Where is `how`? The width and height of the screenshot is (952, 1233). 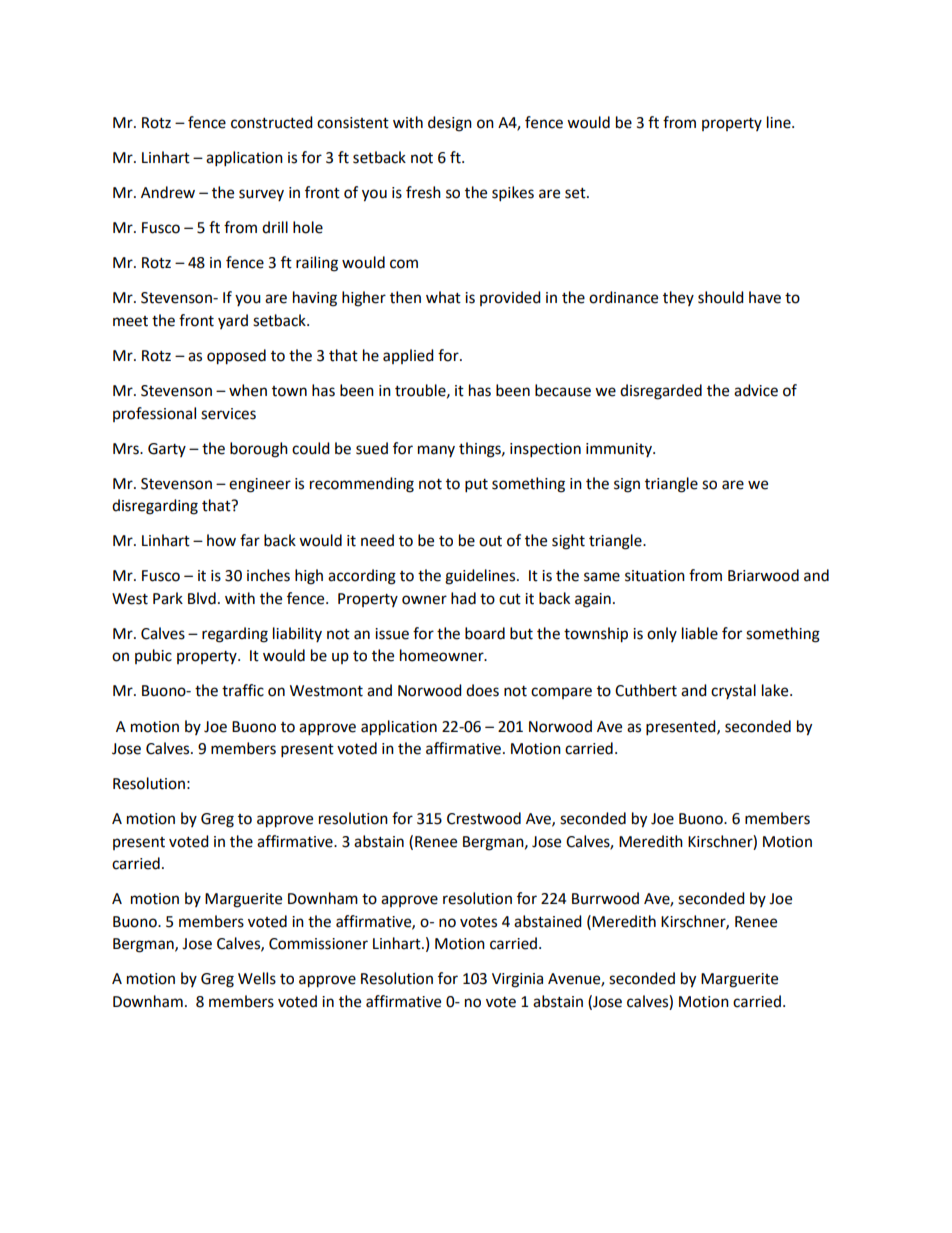
how is located at coordinates (221, 540).
